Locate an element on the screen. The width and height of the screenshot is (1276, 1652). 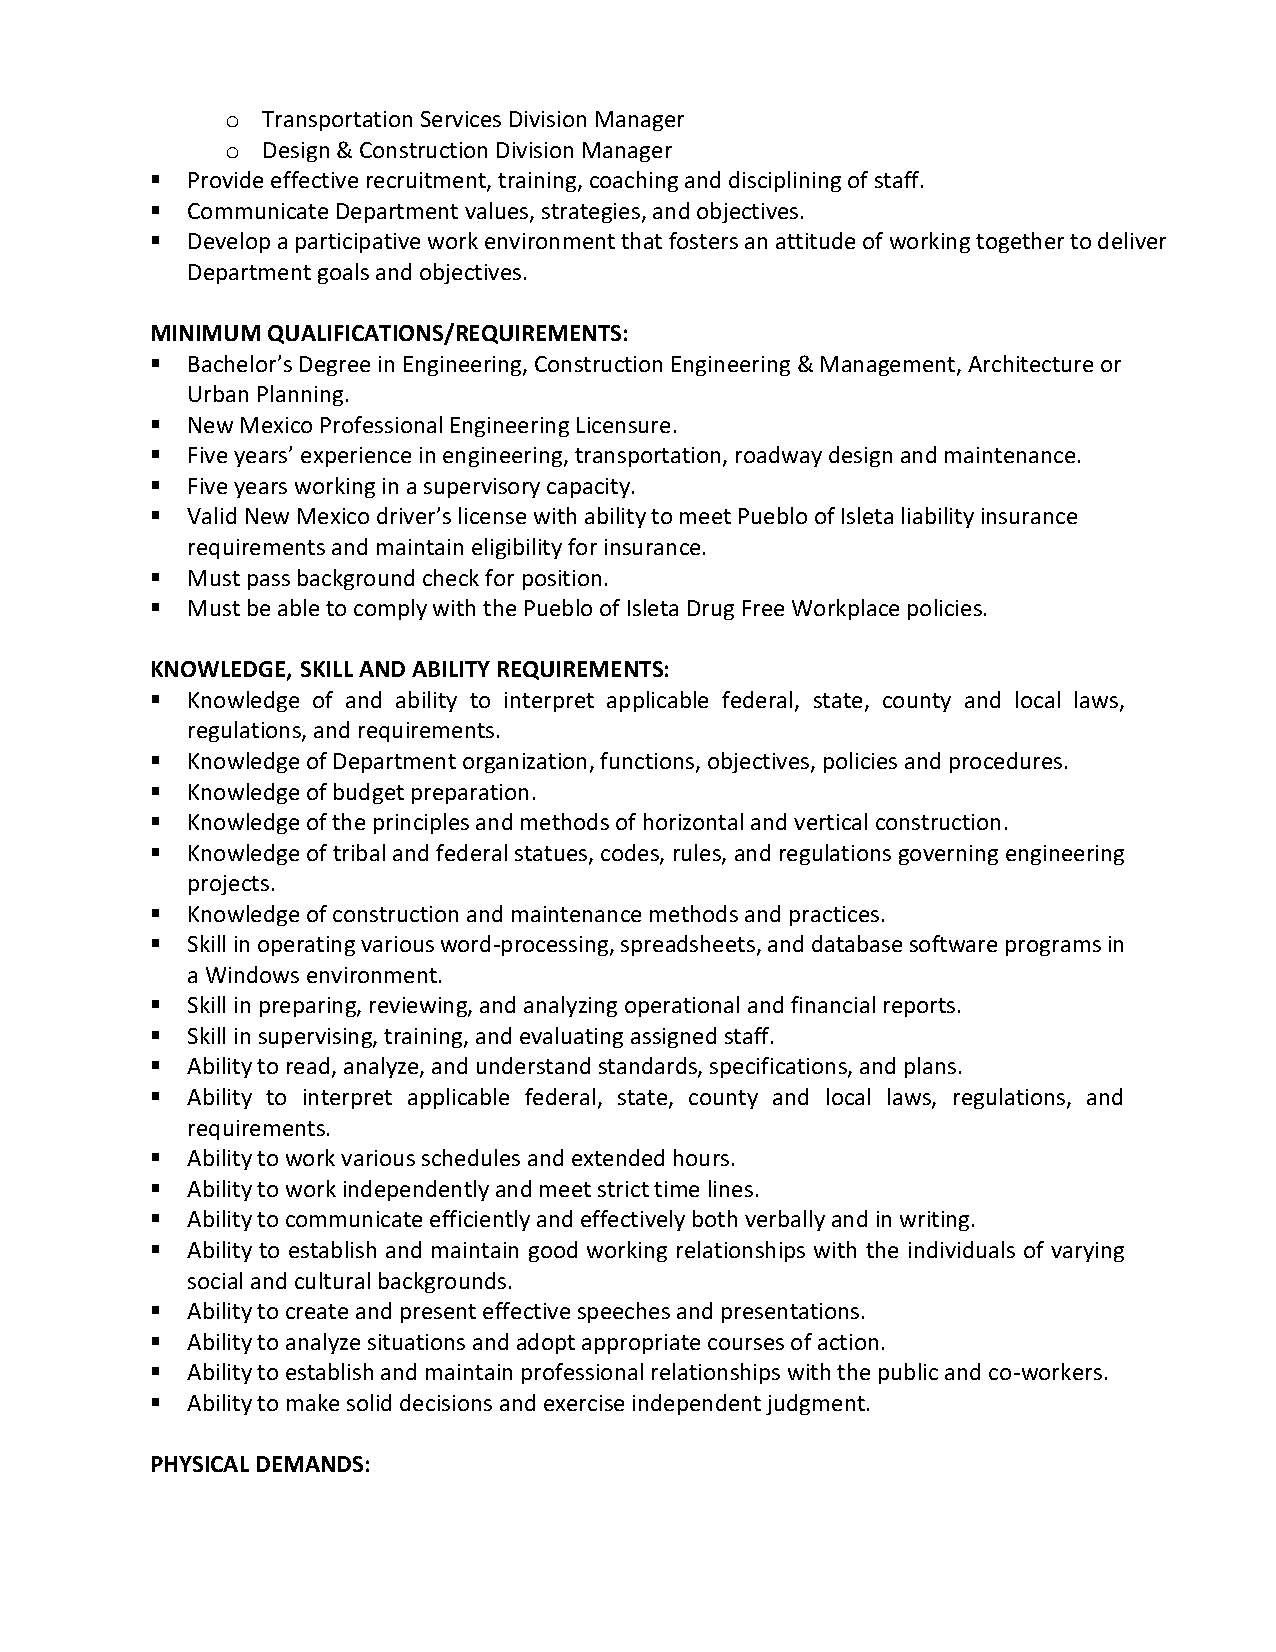
budget is located at coordinates (369, 793).
